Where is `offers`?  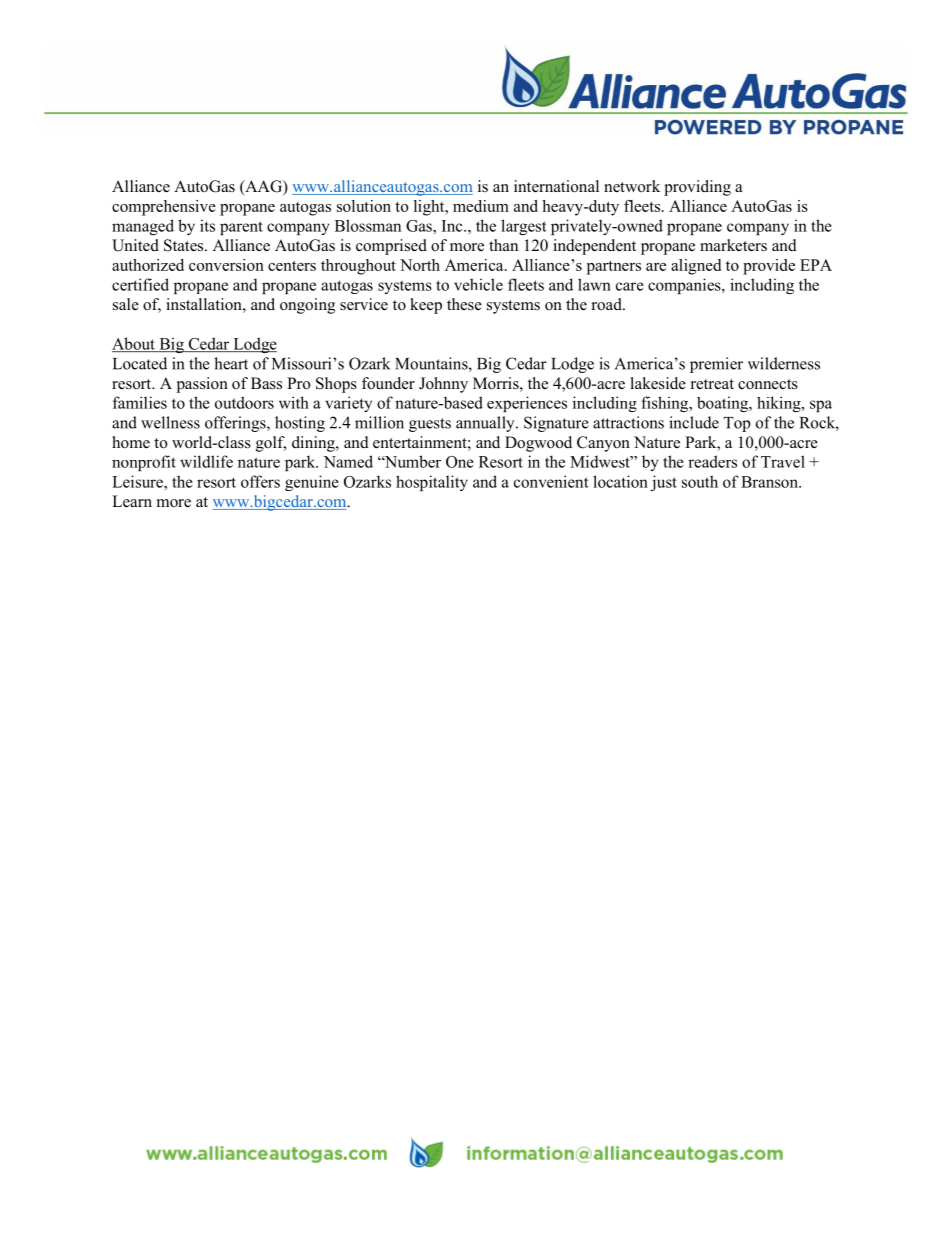
offers is located at coordinates (260, 481).
